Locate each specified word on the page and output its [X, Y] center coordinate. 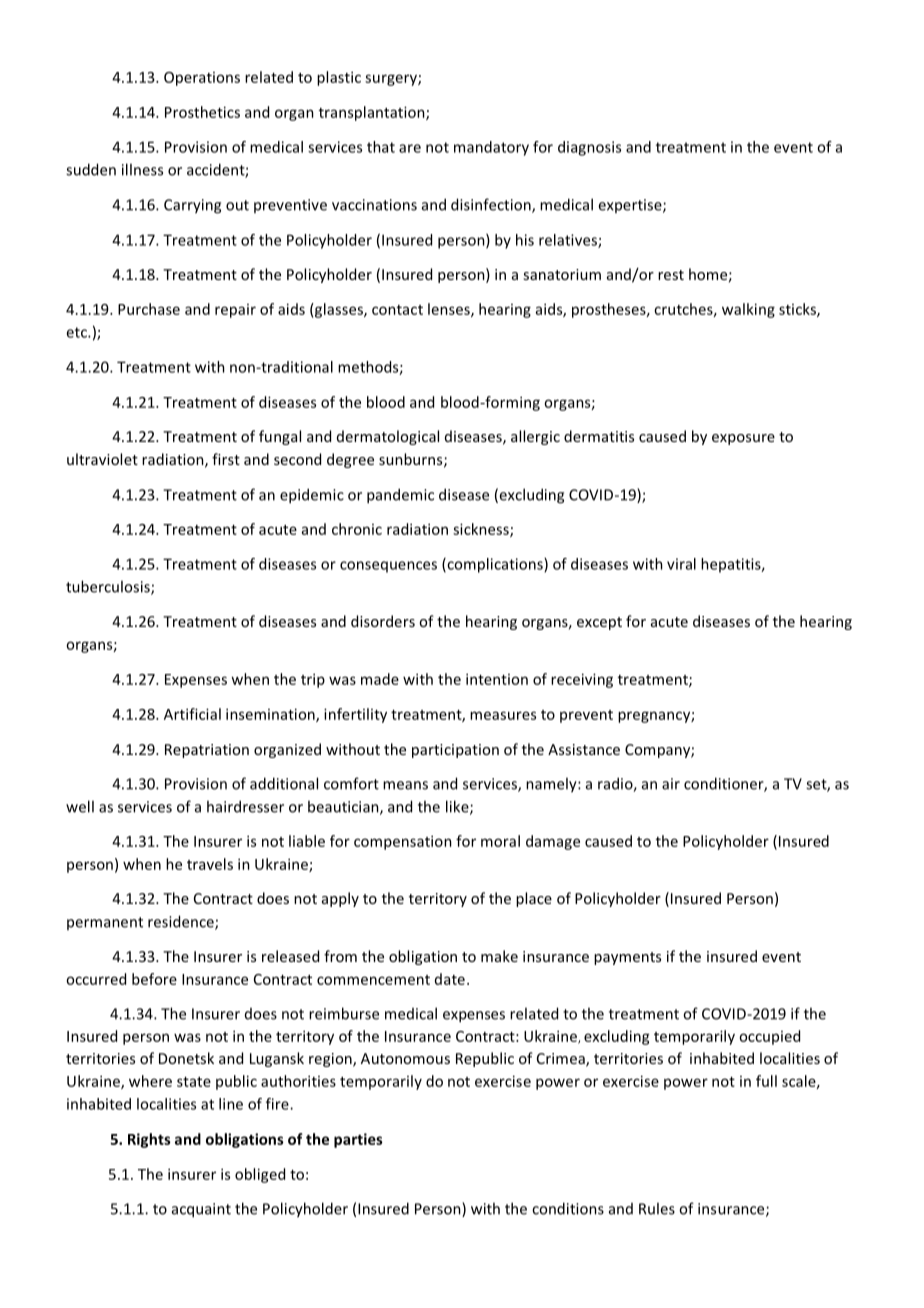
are [410, 148]
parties [358, 1140]
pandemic [400, 496]
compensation [403, 842]
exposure [743, 439]
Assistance [584, 749]
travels [210, 864]
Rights [149, 1140]
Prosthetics [202, 112]
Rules [657, 1208]
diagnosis [589, 148]
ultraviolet [102, 459]
